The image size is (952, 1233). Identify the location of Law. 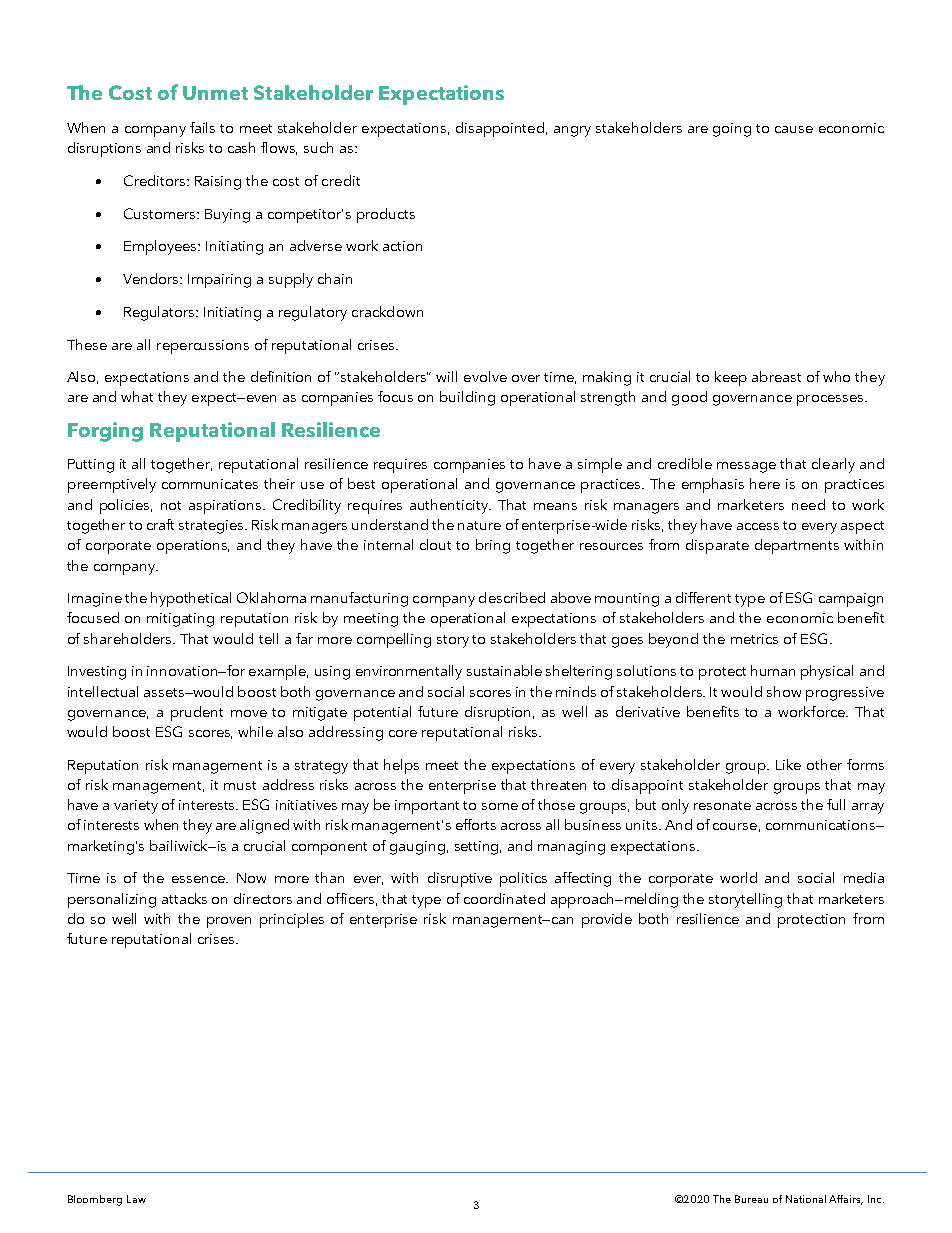
(136, 1199).
